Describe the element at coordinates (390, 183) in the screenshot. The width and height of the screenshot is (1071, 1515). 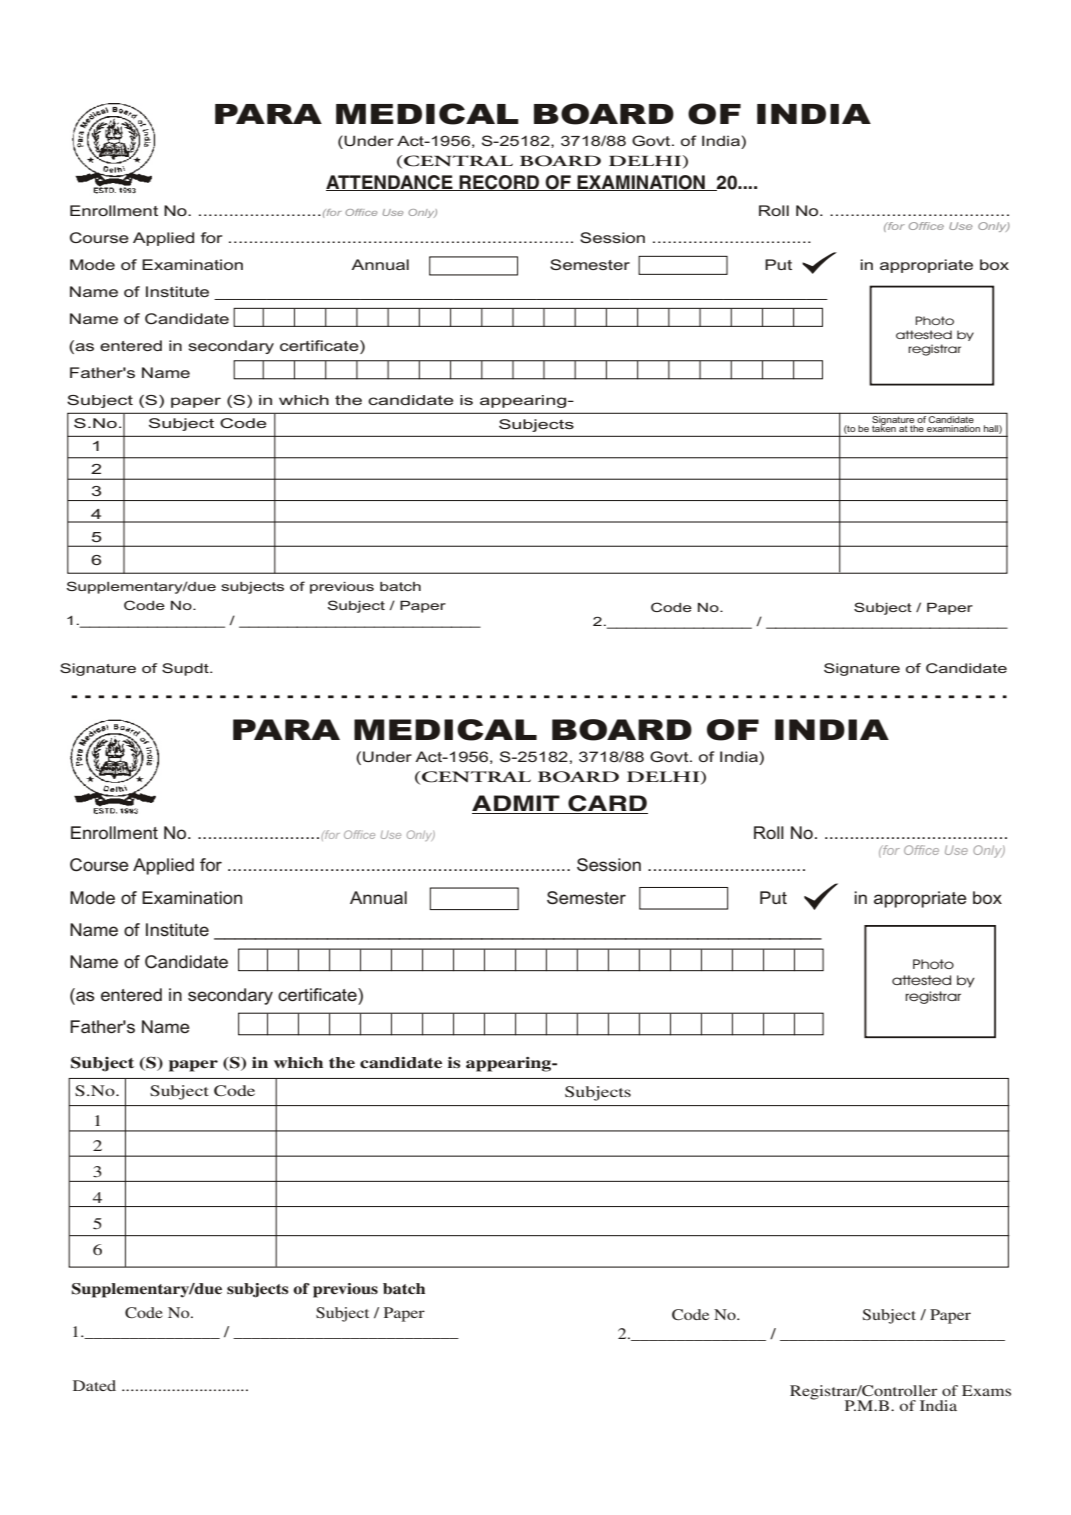
I see `ATTENDANCE` at that location.
